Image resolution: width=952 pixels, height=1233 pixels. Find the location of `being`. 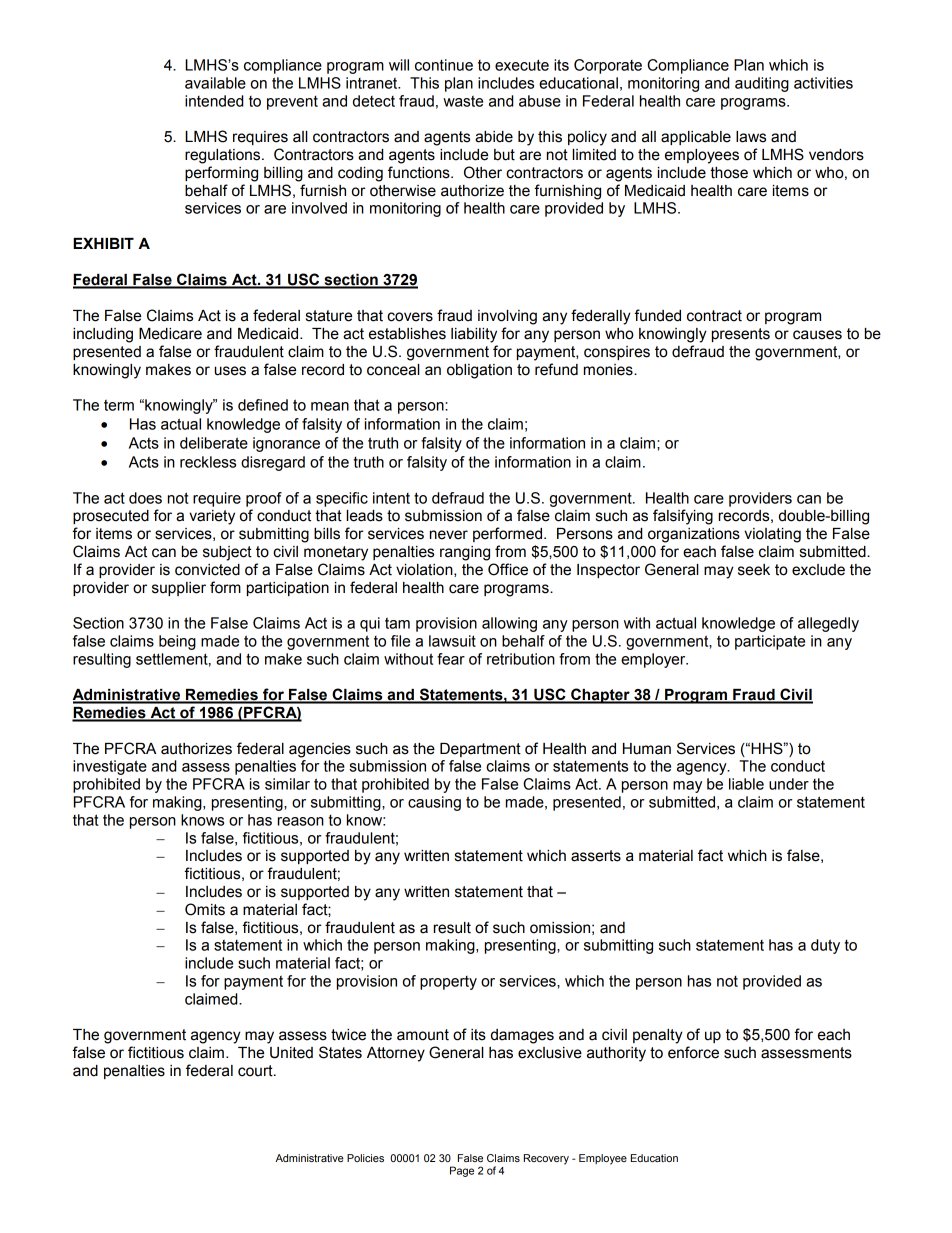

being is located at coordinates (177, 642).
